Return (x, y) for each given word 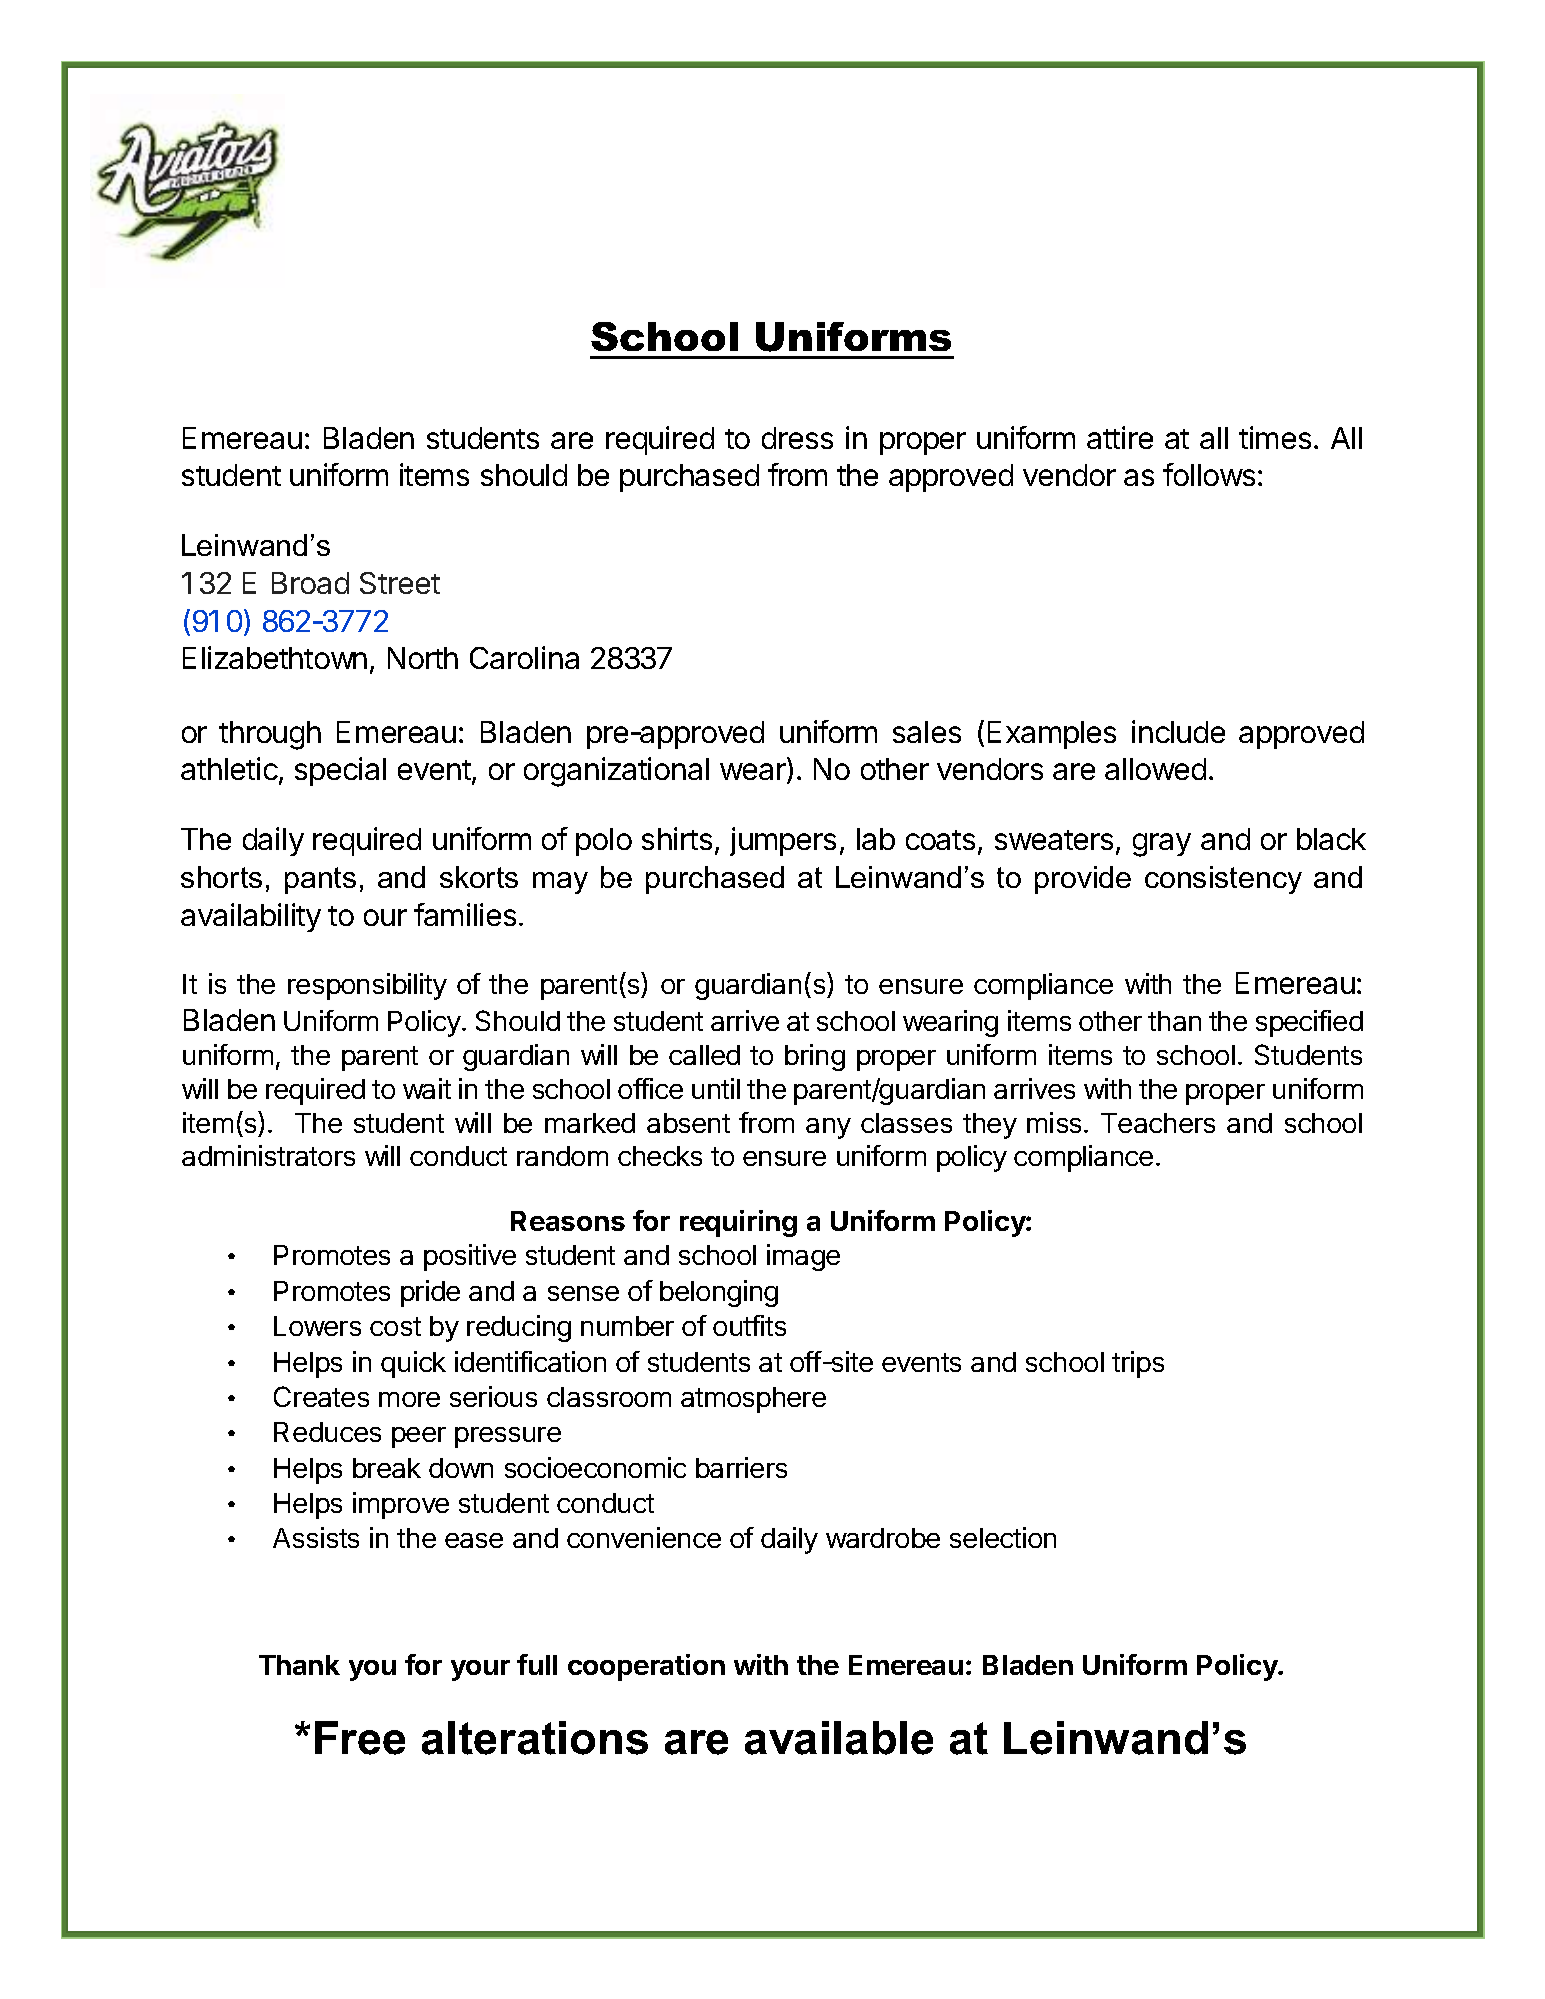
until (716, 1088)
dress (797, 438)
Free (360, 1738)
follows (1209, 474)
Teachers (1158, 1123)
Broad (310, 583)
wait (427, 1088)
